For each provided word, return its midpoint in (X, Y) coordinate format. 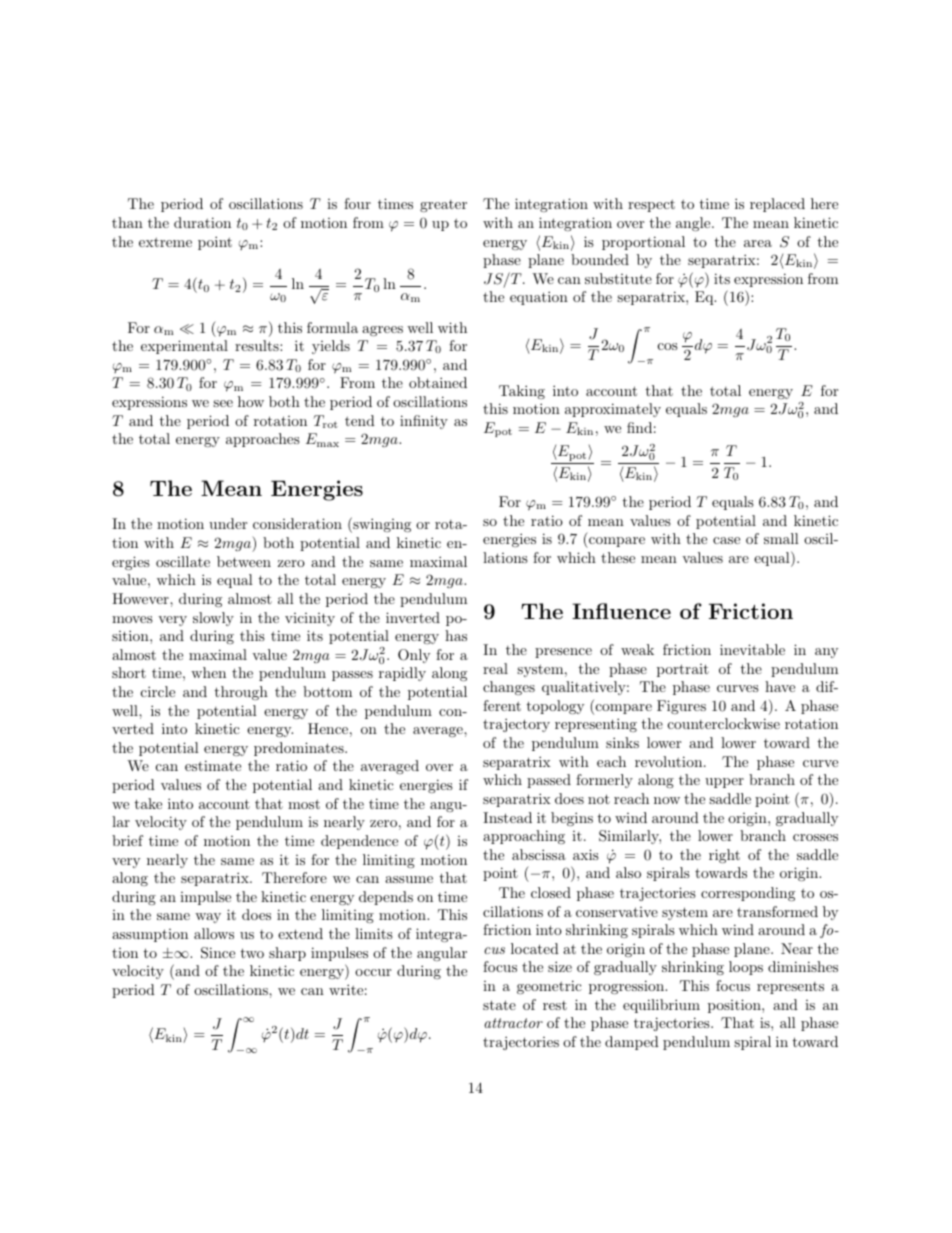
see (223, 403)
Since (218, 953)
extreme (165, 242)
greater (443, 206)
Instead (507, 817)
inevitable (752, 649)
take (148, 803)
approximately (613, 410)
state (499, 1005)
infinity (424, 422)
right (724, 856)
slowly (213, 619)
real (495, 668)
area (758, 243)
